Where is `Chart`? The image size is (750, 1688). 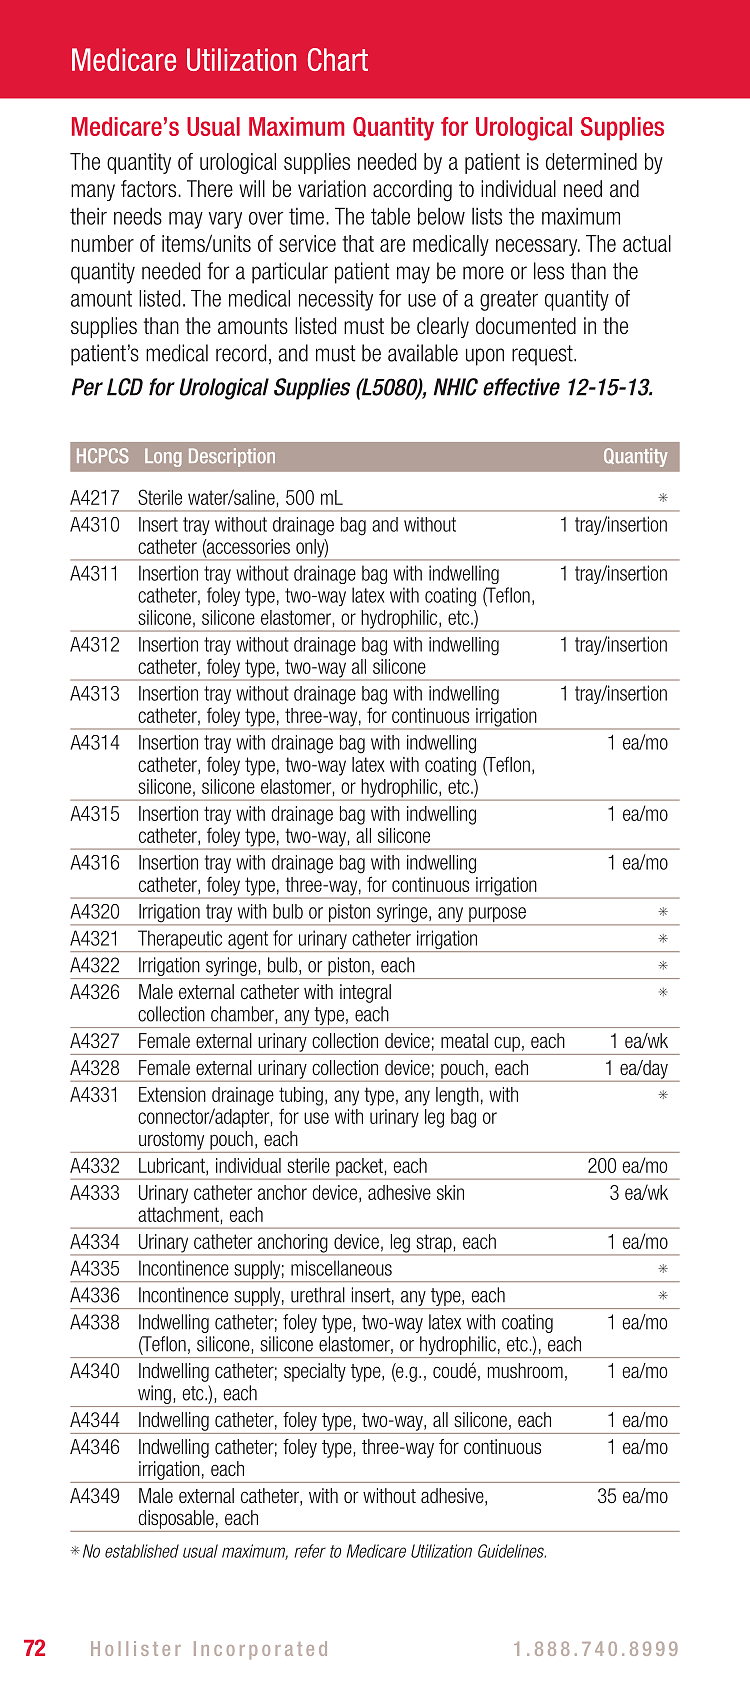
Chart is located at coordinates (338, 59).
